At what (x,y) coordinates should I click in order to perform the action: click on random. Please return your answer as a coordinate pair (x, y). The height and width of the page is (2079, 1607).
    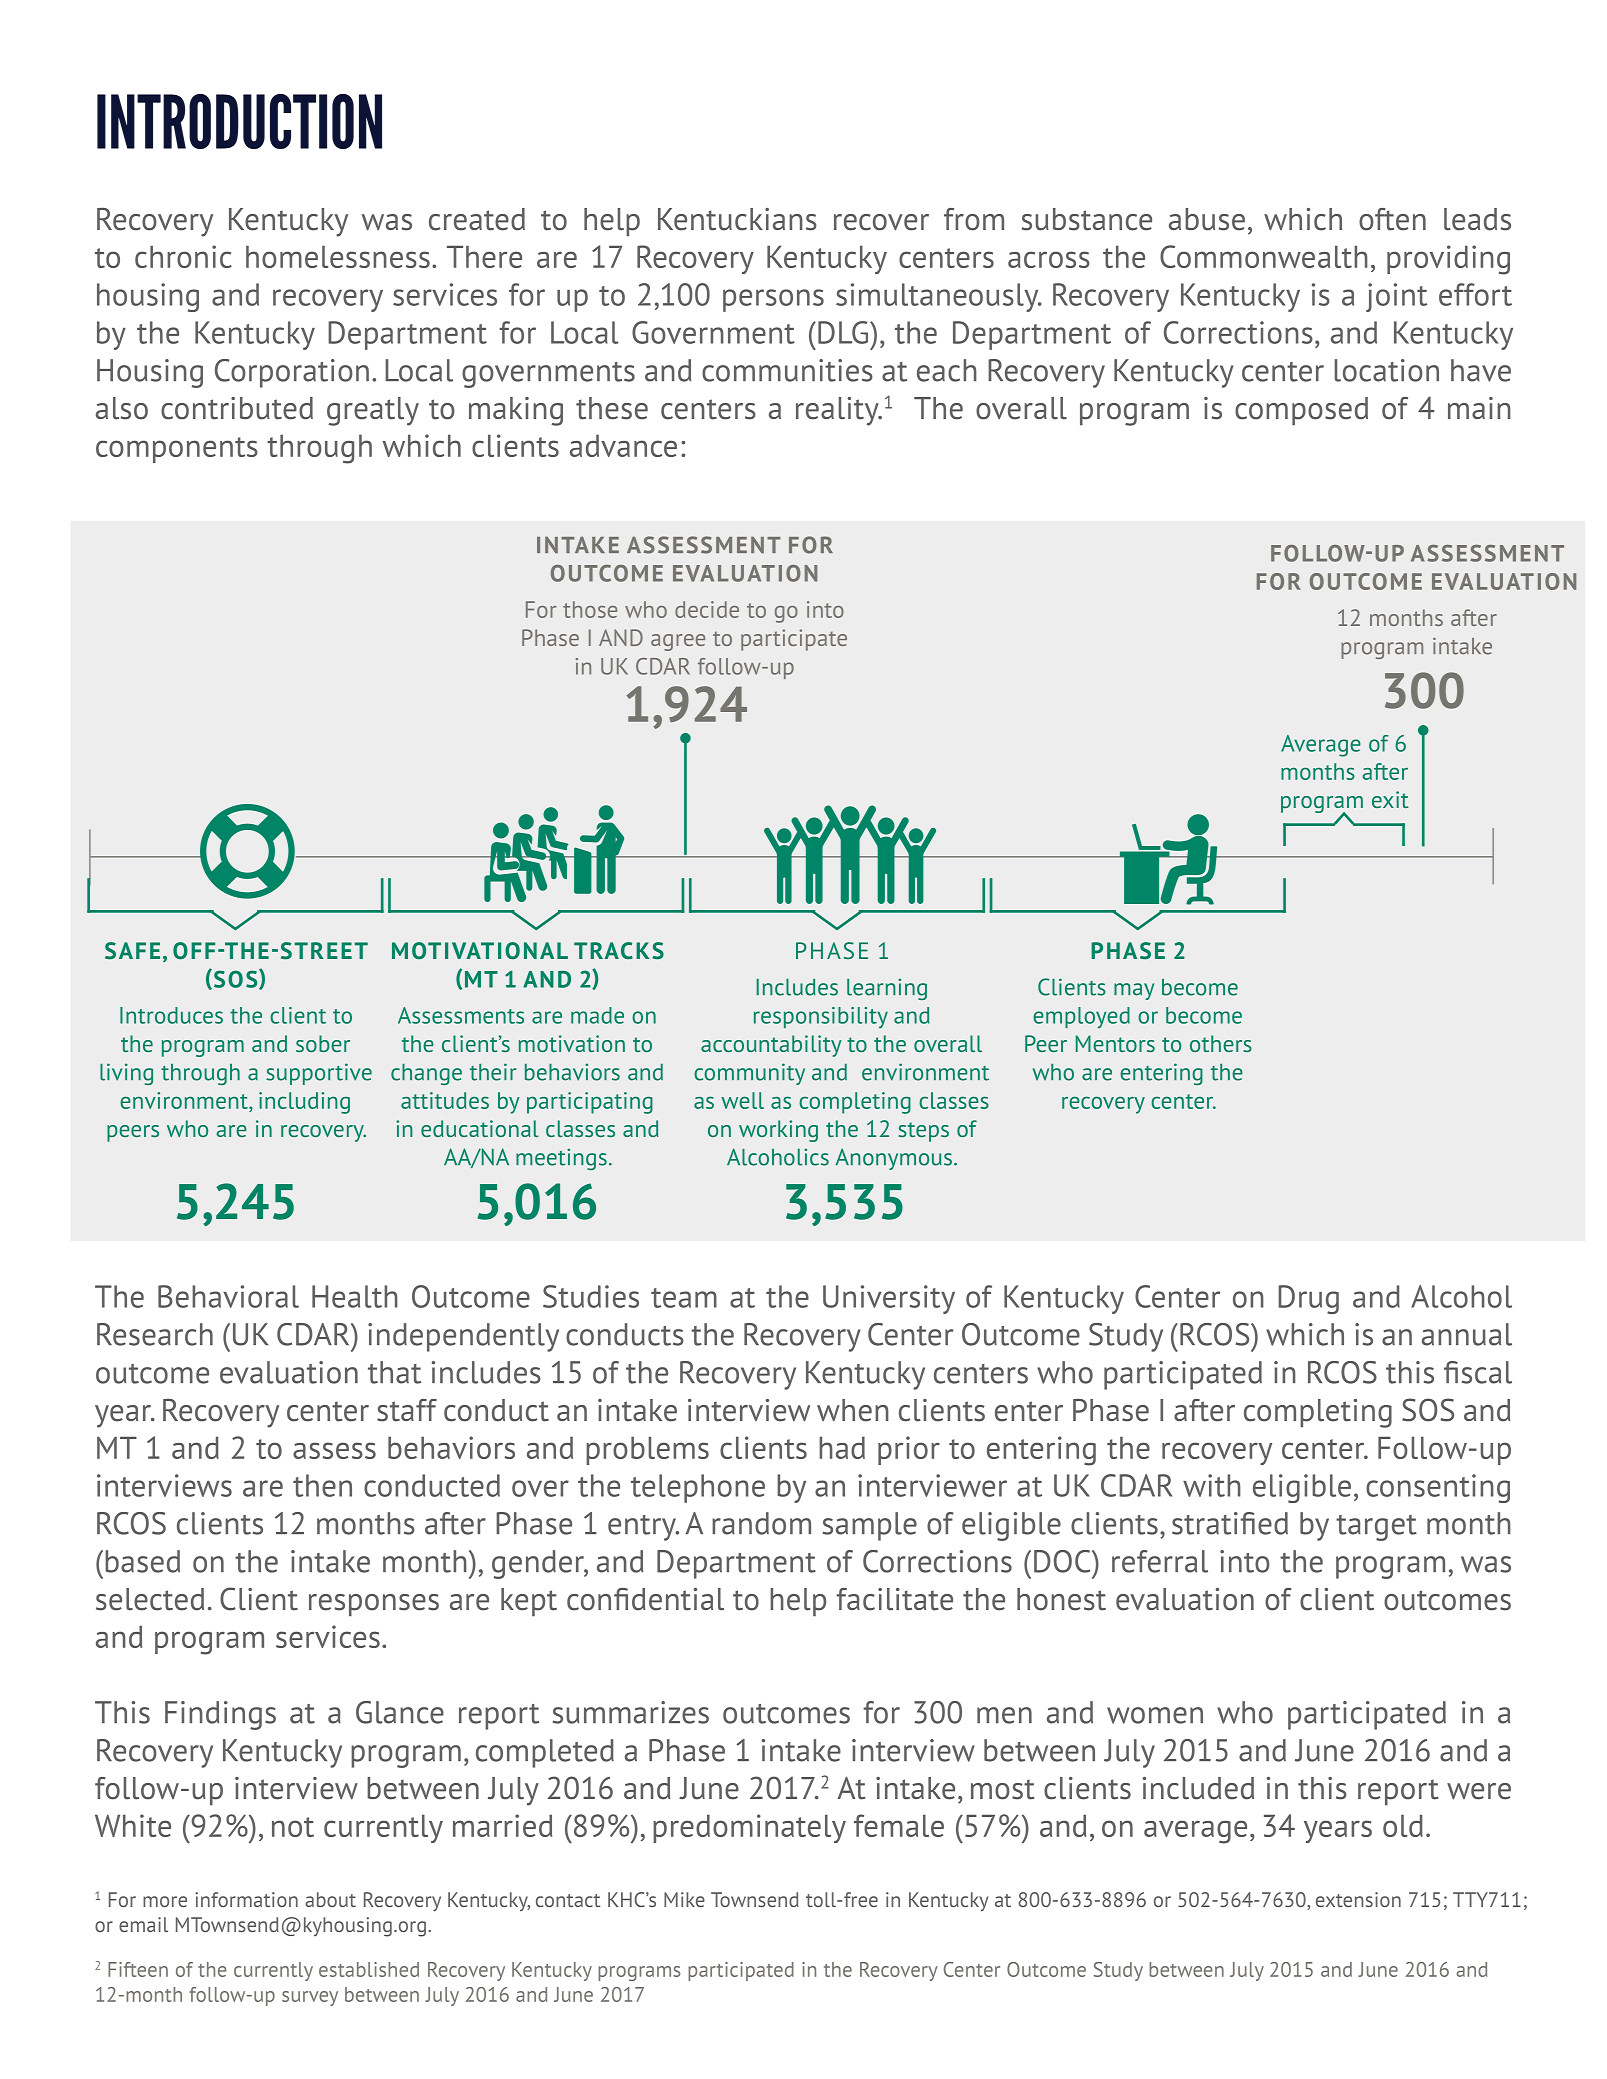
    Looking at the image, I should click on (761, 1523).
